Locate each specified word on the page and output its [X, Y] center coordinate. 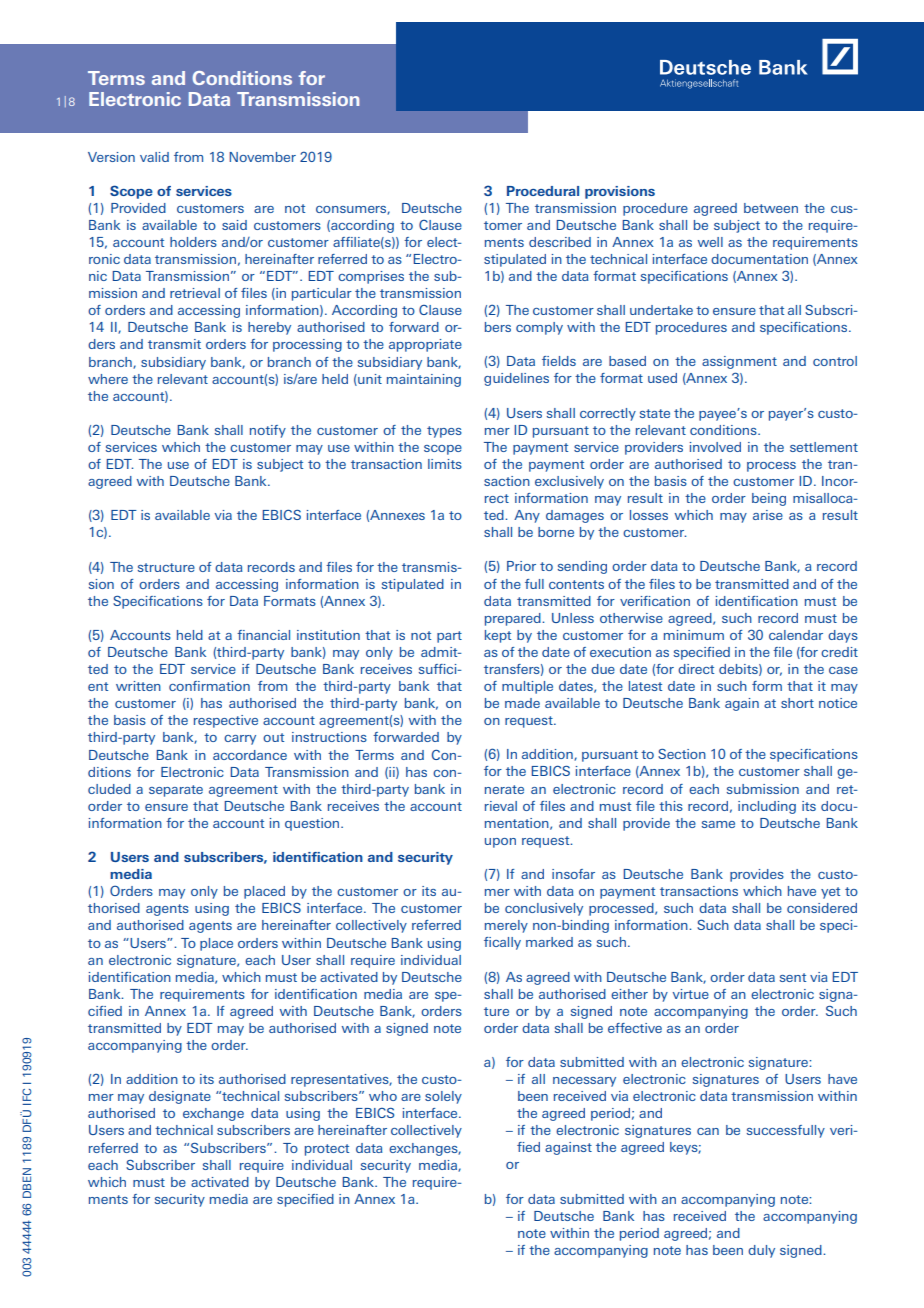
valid [154, 157]
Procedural [543, 191]
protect [327, 1150]
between [771, 208]
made [522, 703]
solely [443, 1097]
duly [761, 1251]
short [797, 703]
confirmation [209, 686]
